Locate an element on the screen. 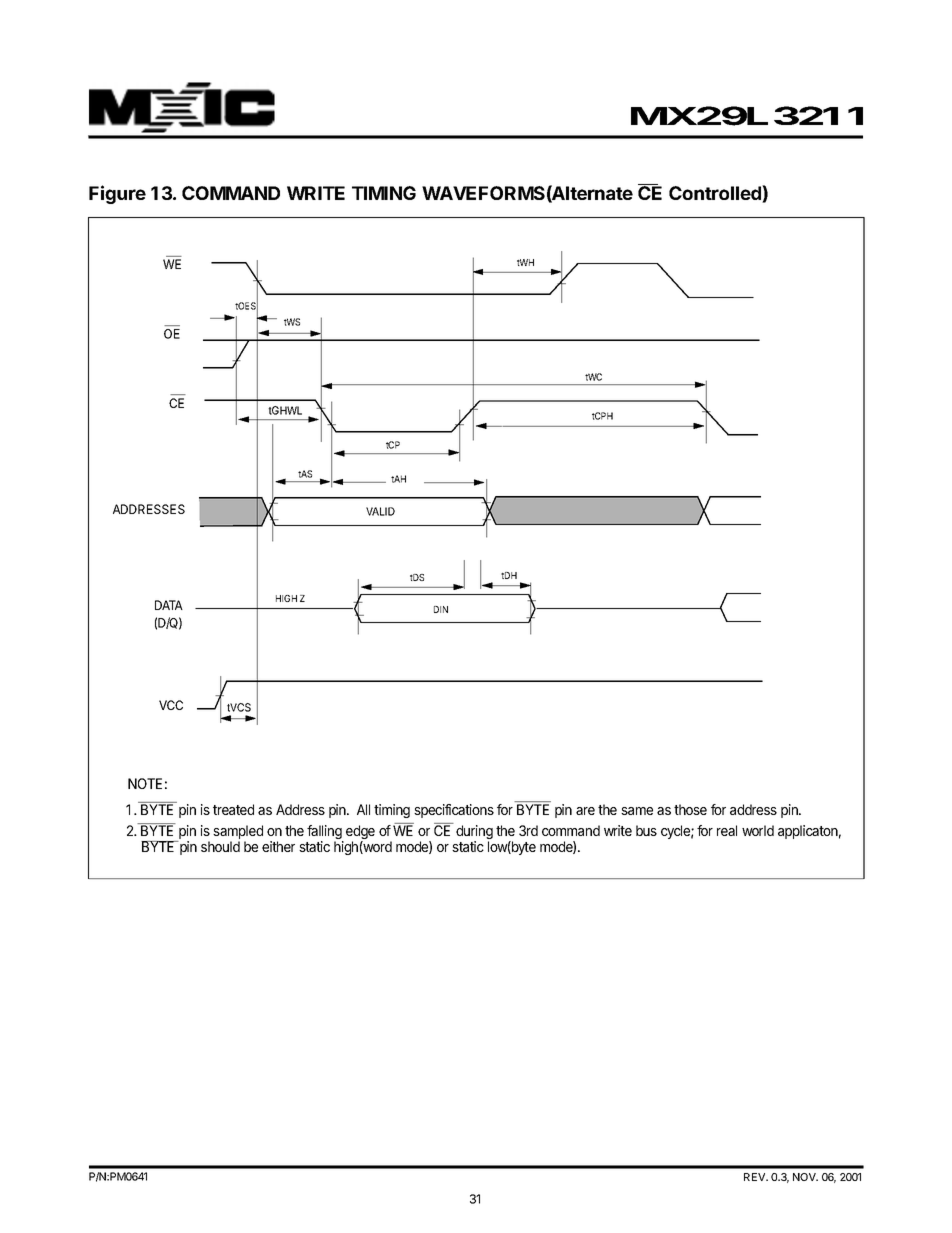 The width and height of the screenshot is (952, 1233). are is located at coordinates (585, 811).
